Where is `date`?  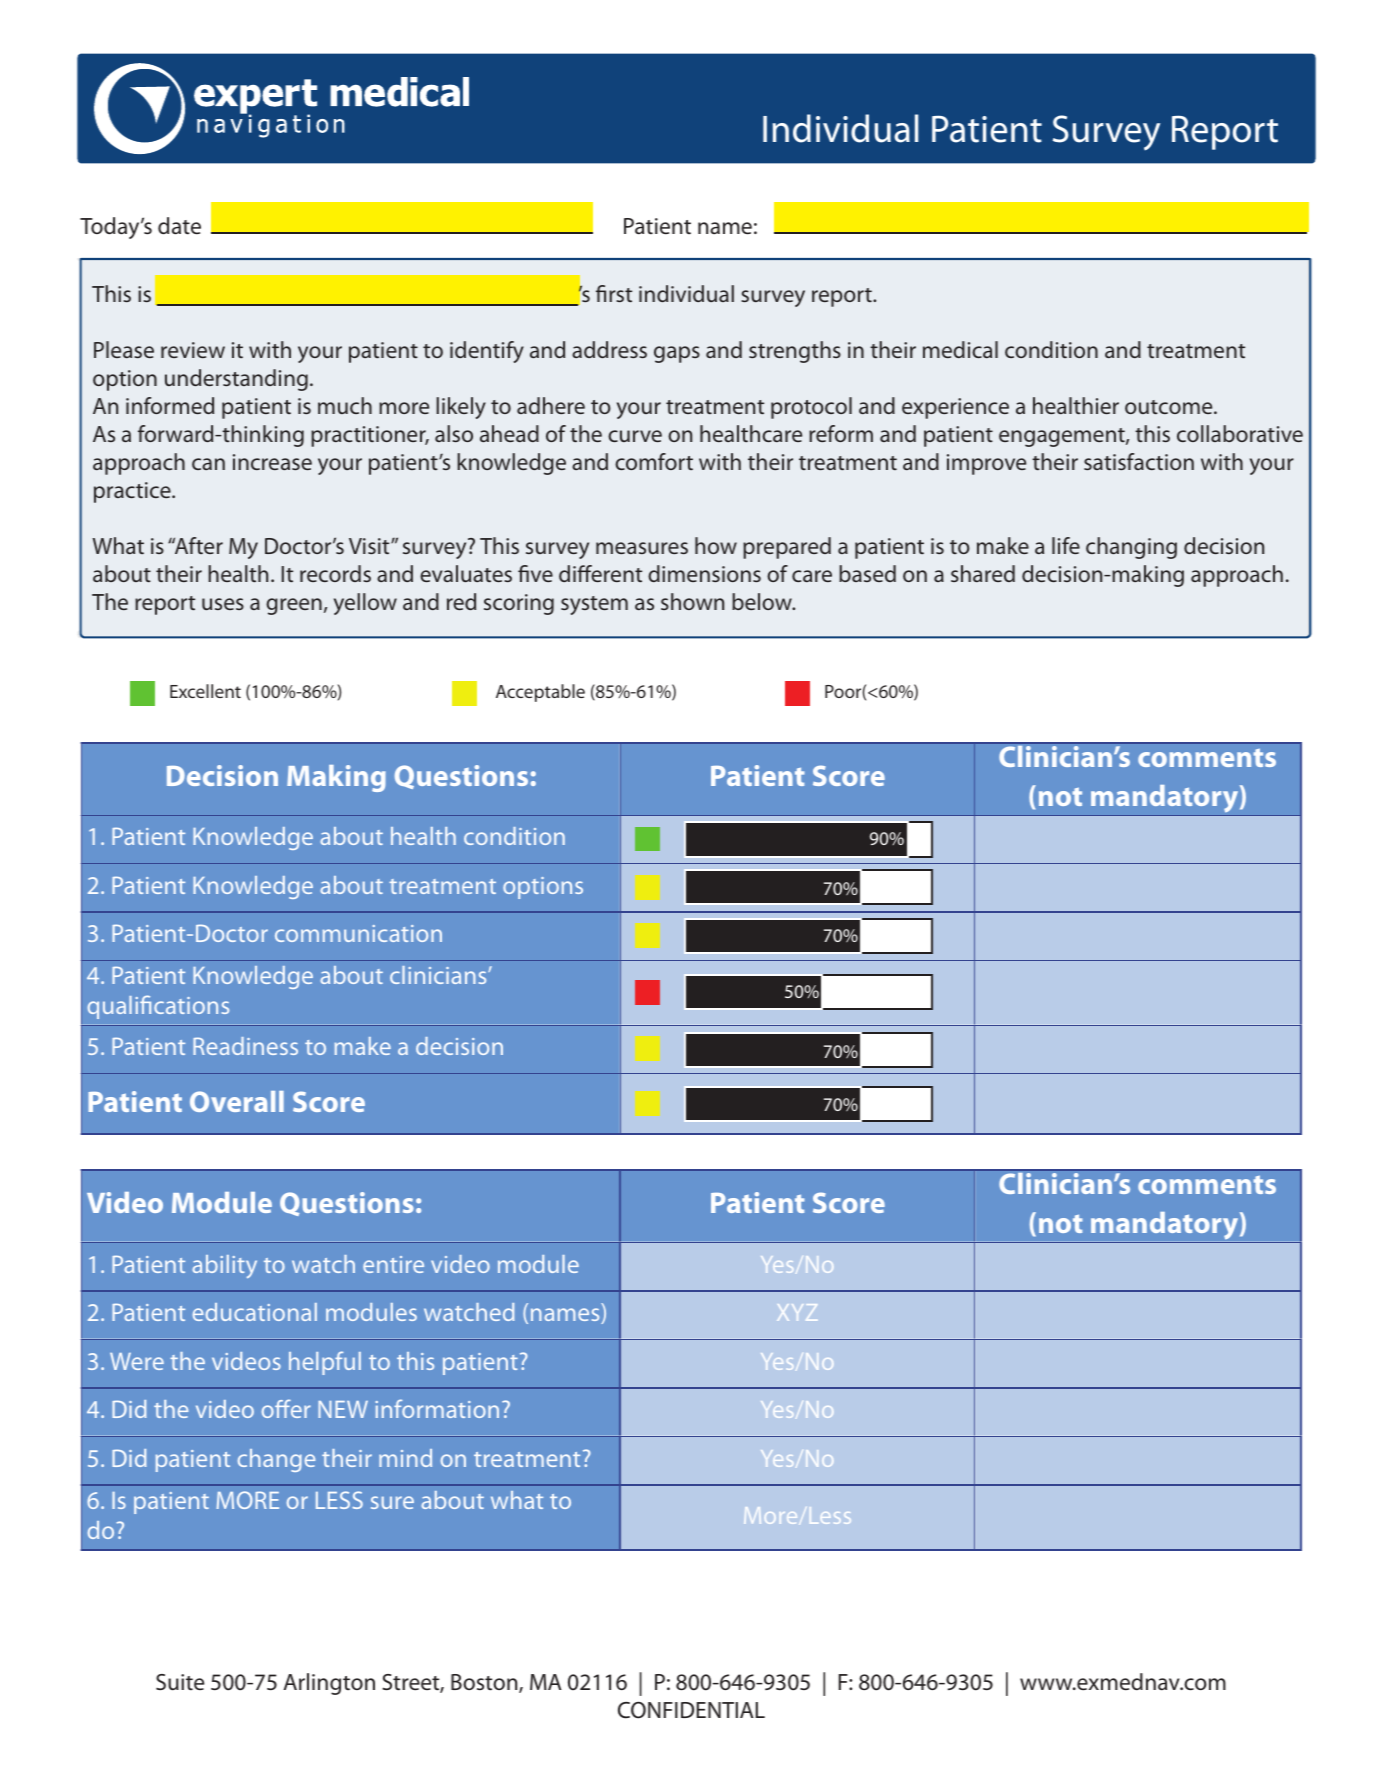 date is located at coordinates (179, 226).
